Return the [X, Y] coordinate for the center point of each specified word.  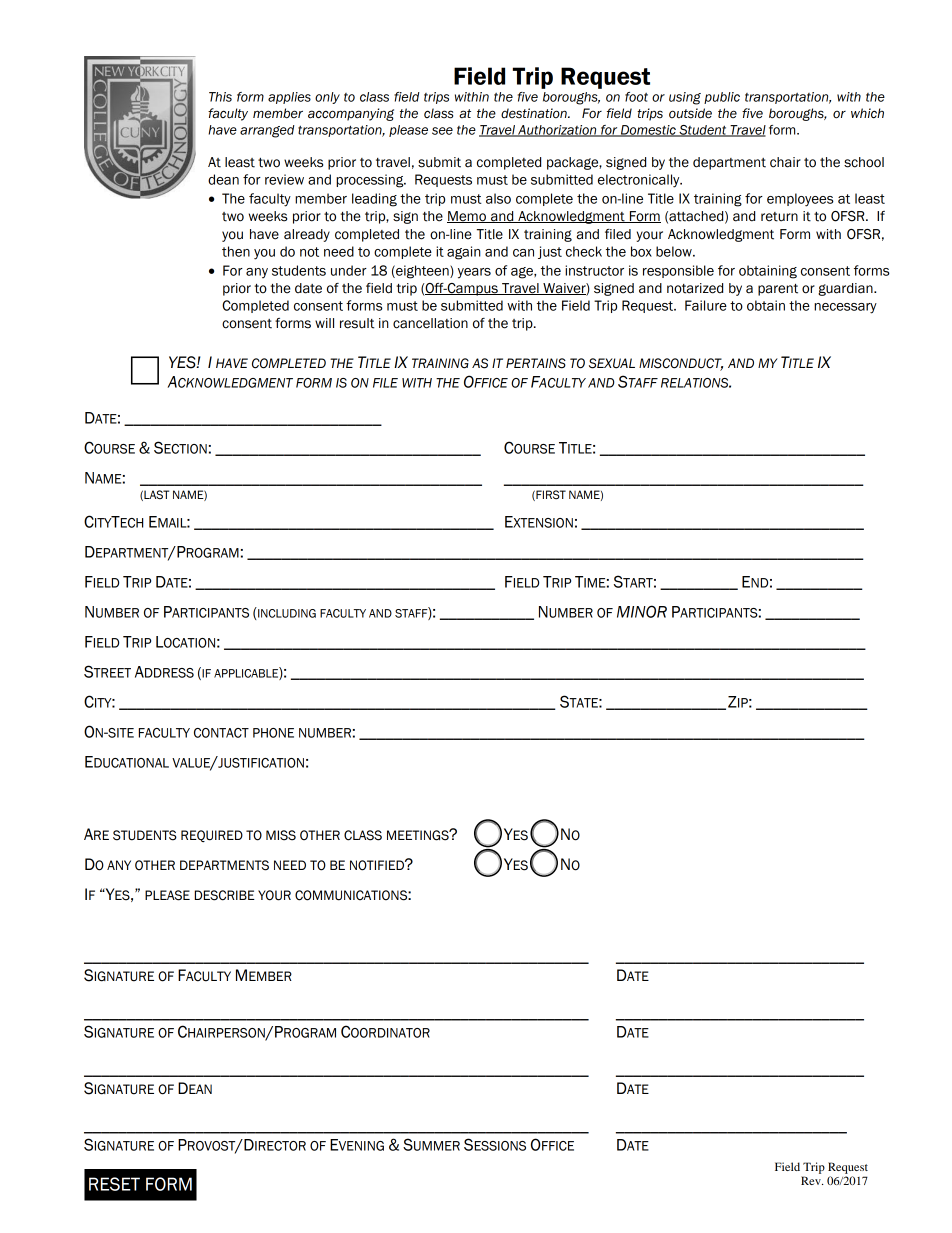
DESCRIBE [225, 895]
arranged [267, 131]
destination [535, 113]
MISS [281, 835]
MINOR [642, 611]
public [722, 98]
